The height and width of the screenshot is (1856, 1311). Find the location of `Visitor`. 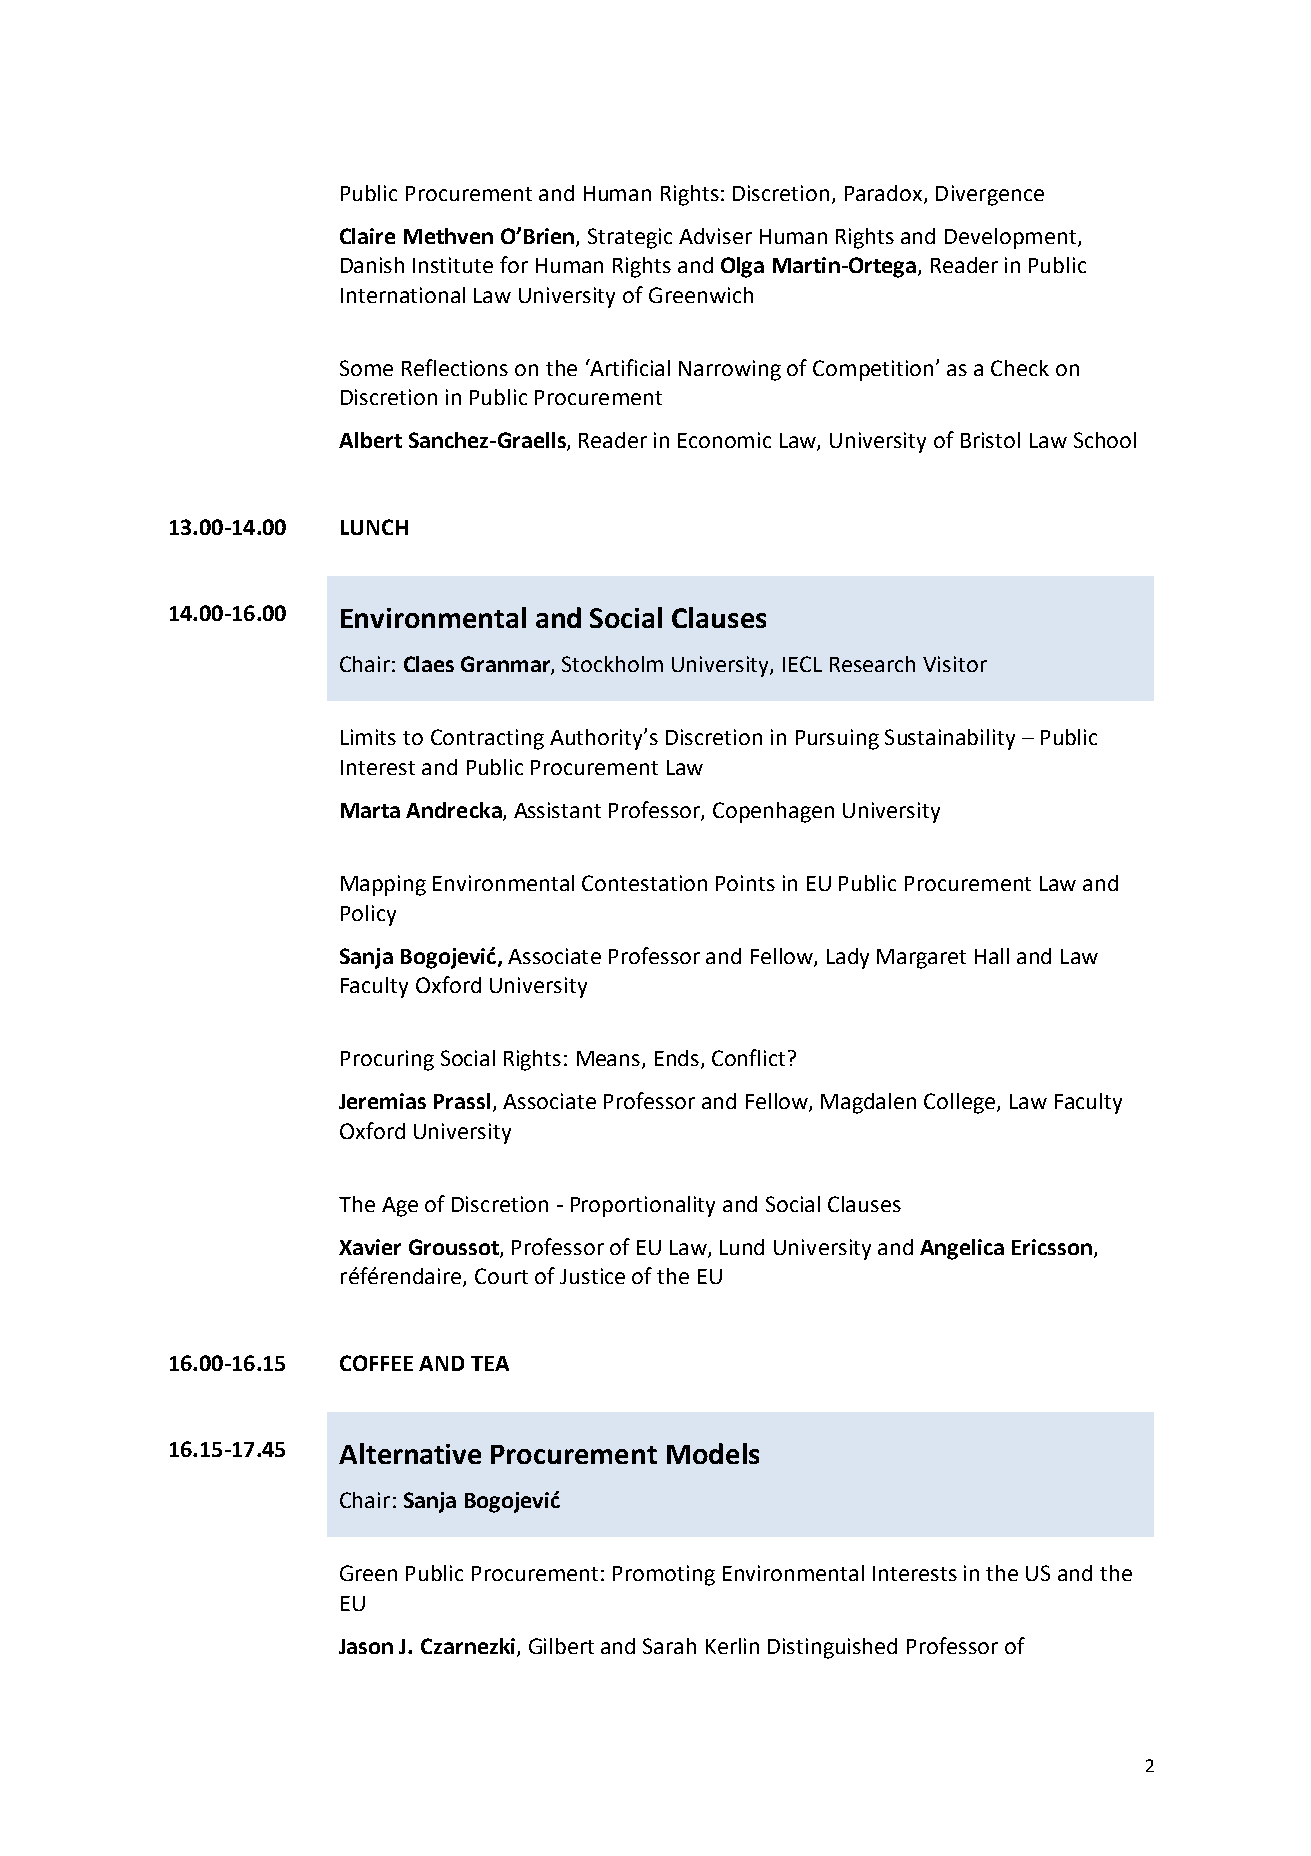

Visitor is located at coordinates (955, 664).
